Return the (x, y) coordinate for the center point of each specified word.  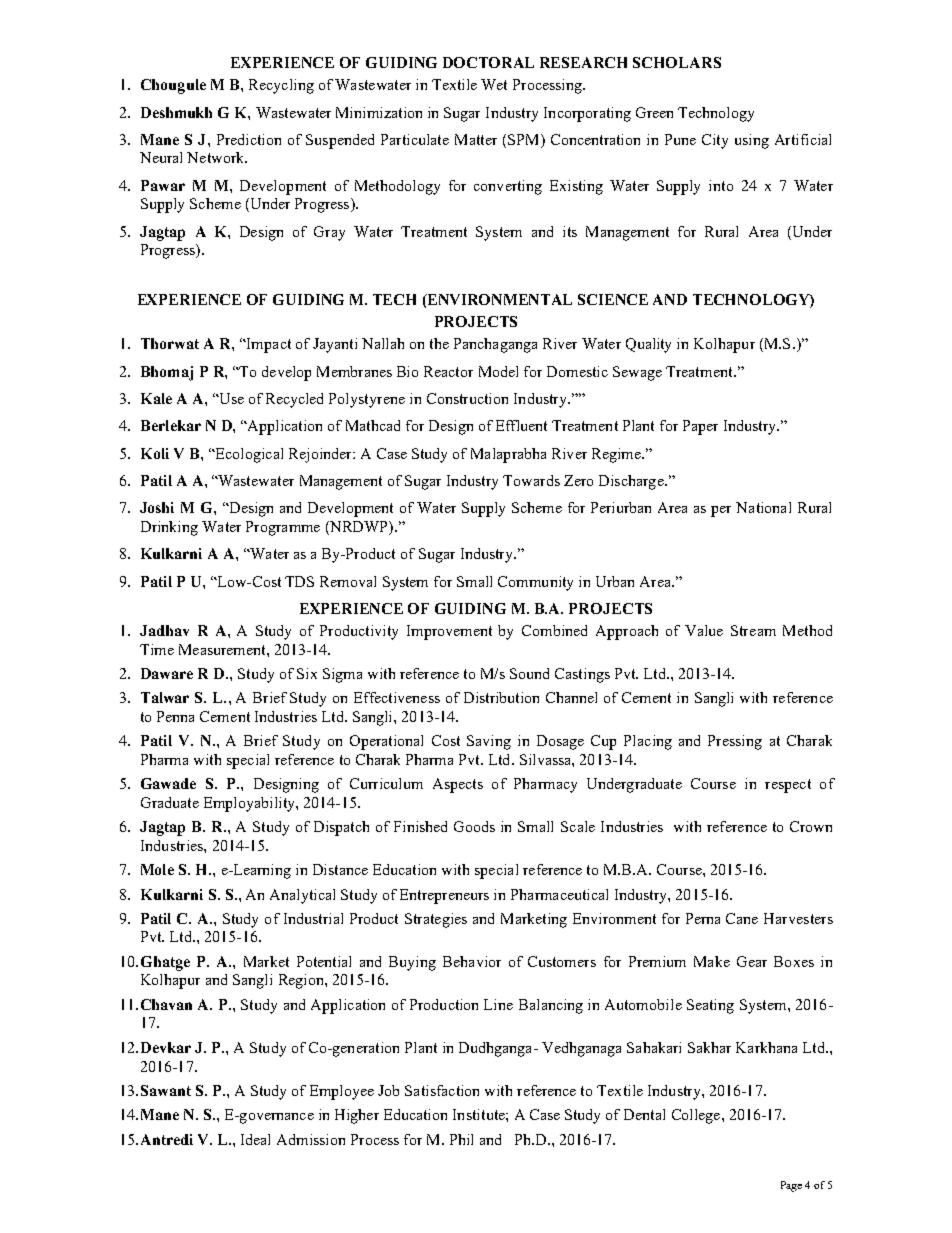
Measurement (223, 649)
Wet (494, 84)
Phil (461, 1139)
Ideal (255, 1139)
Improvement (449, 632)
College (697, 1116)
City (715, 141)
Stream (753, 630)
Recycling (281, 86)
